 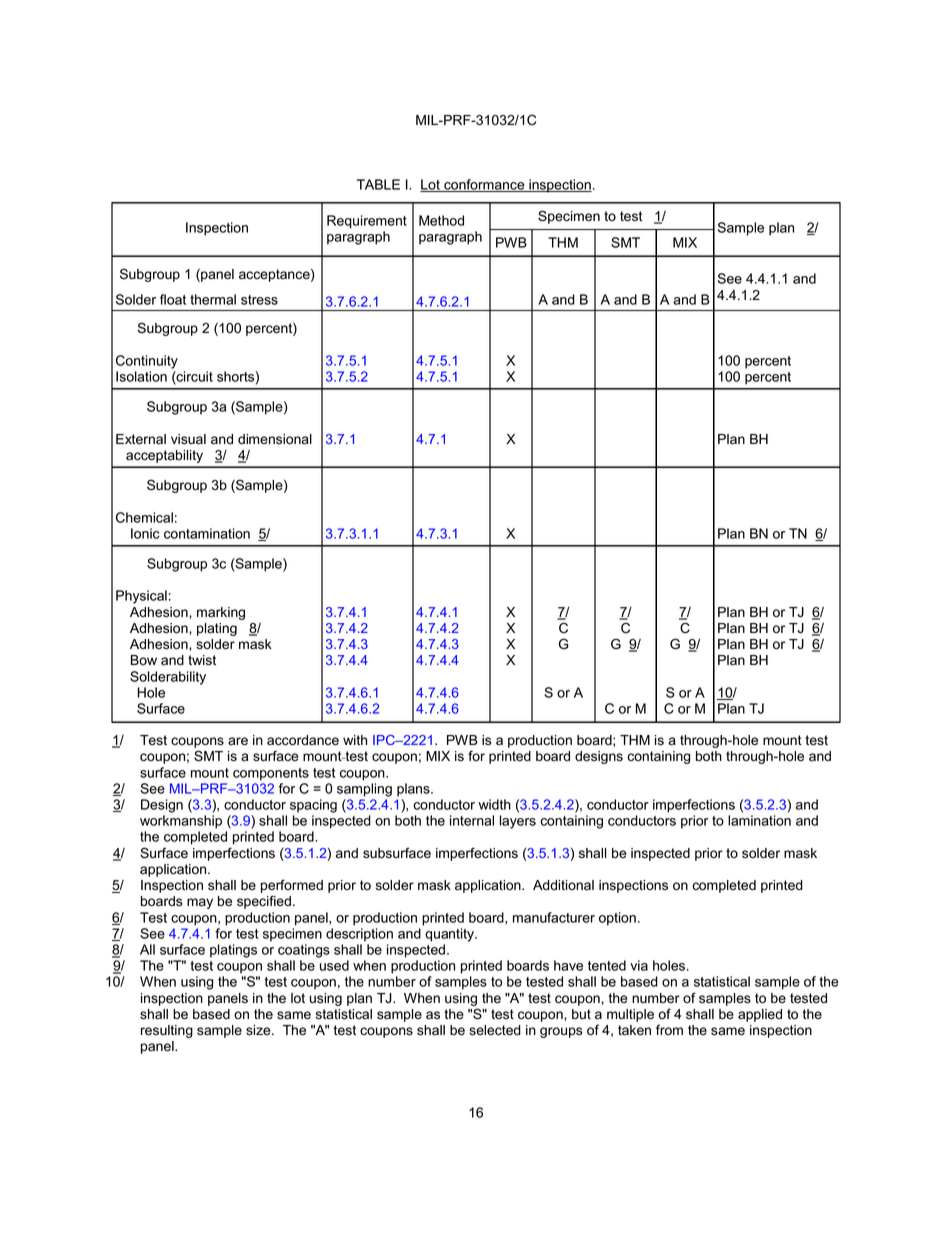 I want to click on with, so click(x=355, y=740).
